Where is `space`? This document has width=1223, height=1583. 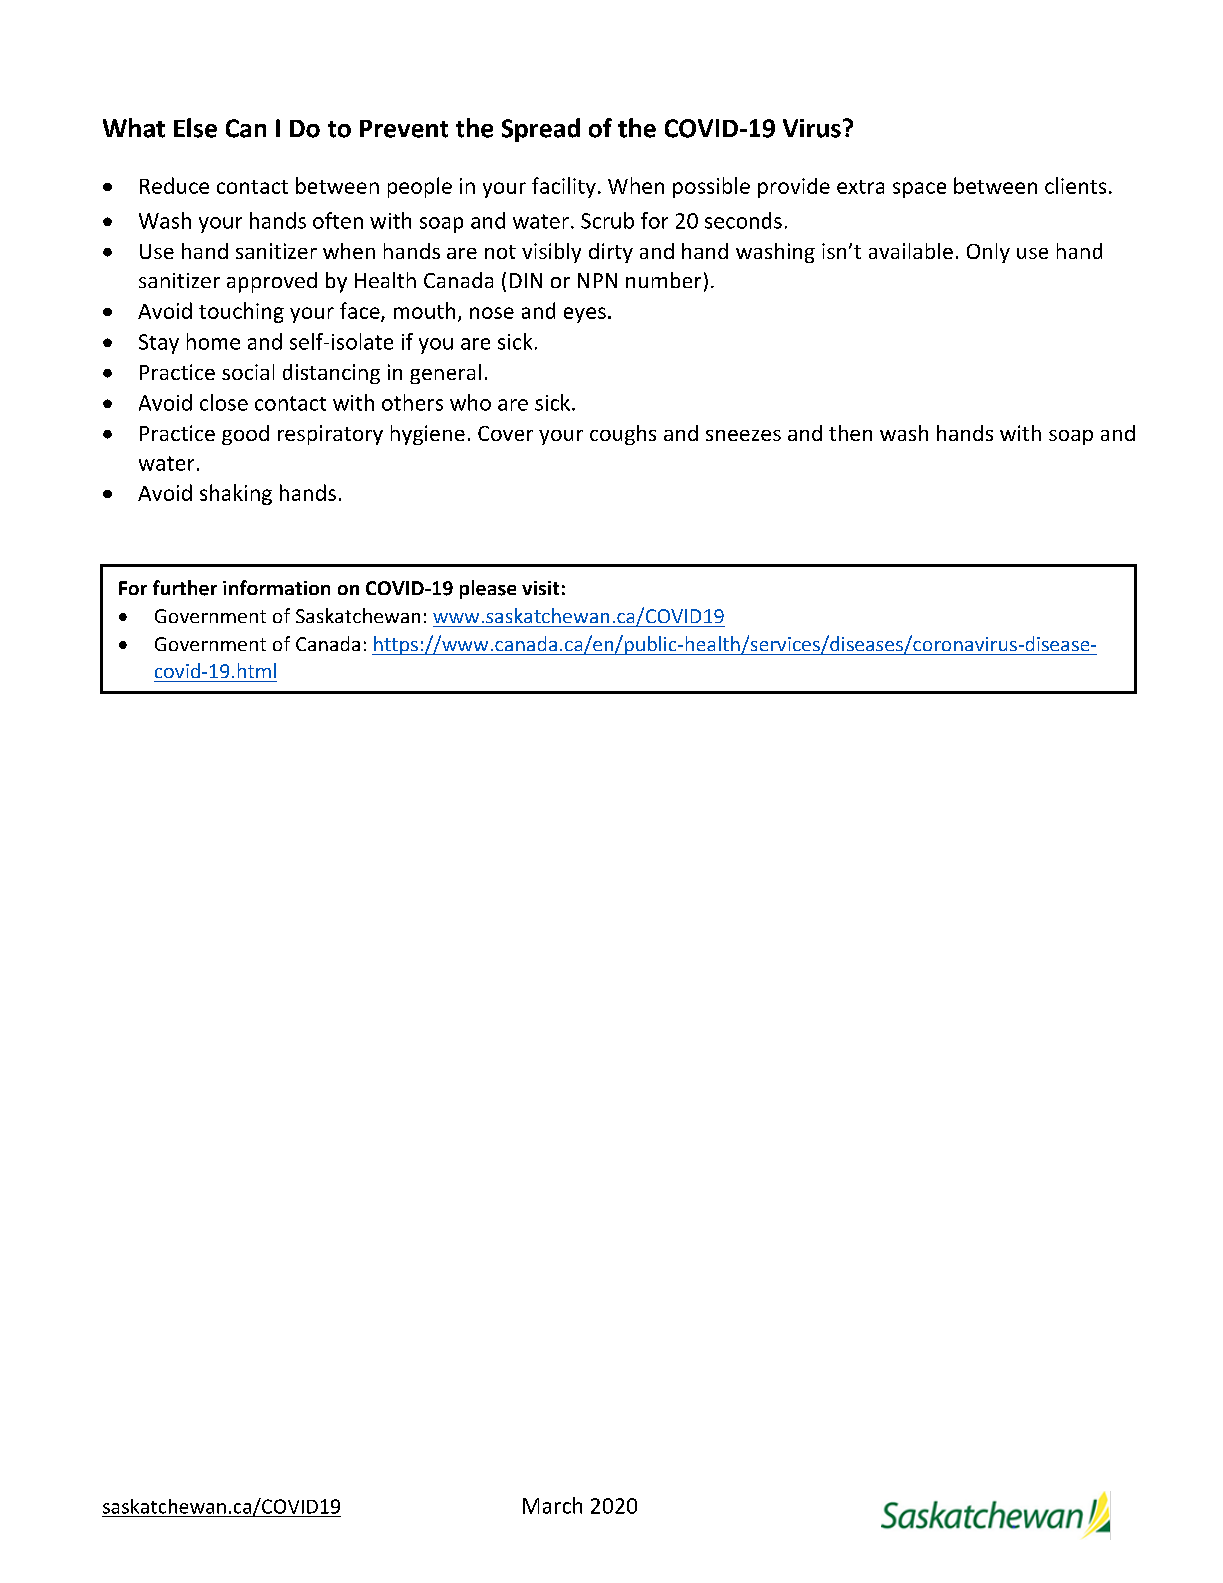
space is located at coordinates (919, 190).
